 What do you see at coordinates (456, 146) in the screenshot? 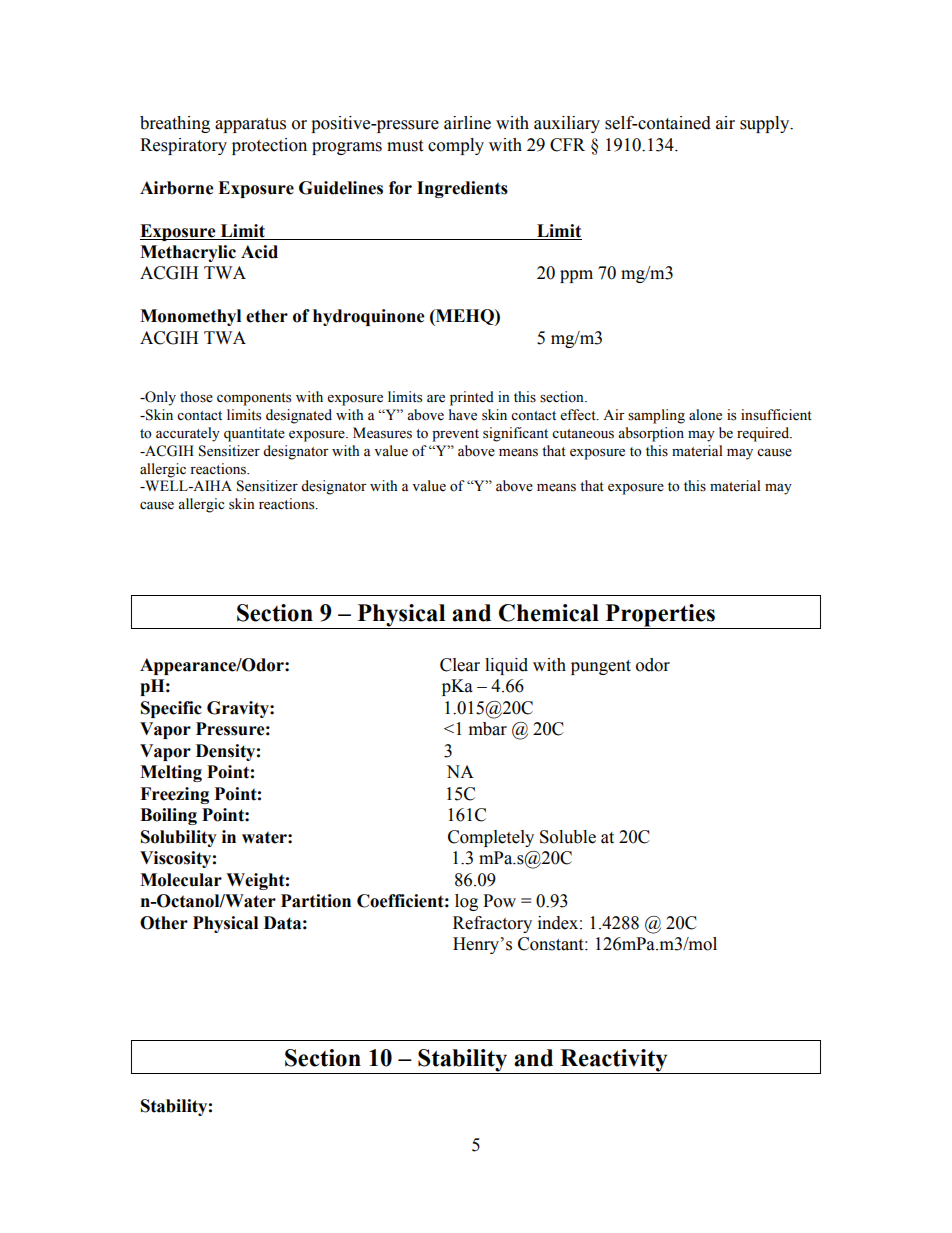
I see `comply` at bounding box center [456, 146].
